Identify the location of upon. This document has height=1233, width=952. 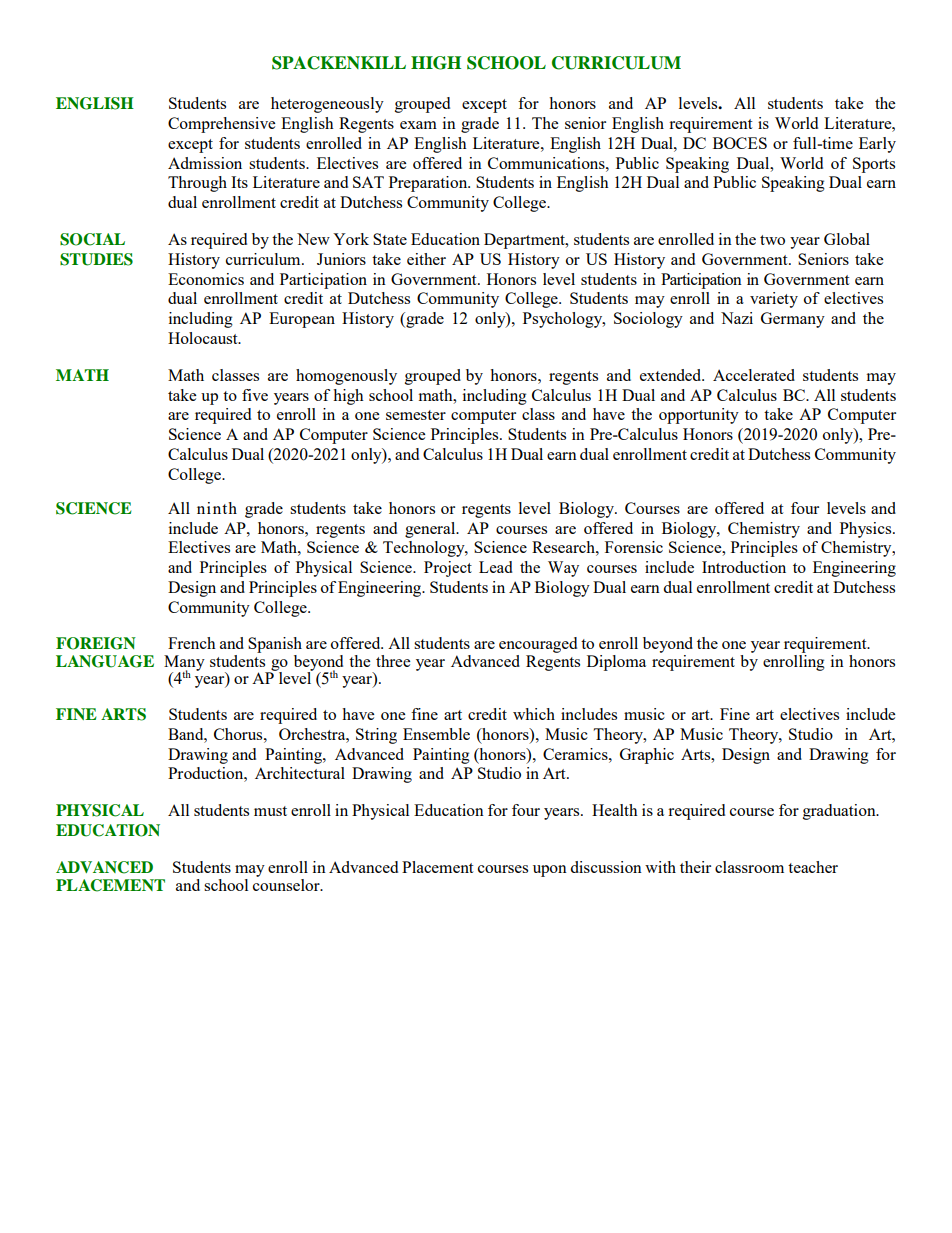
(550, 871).
